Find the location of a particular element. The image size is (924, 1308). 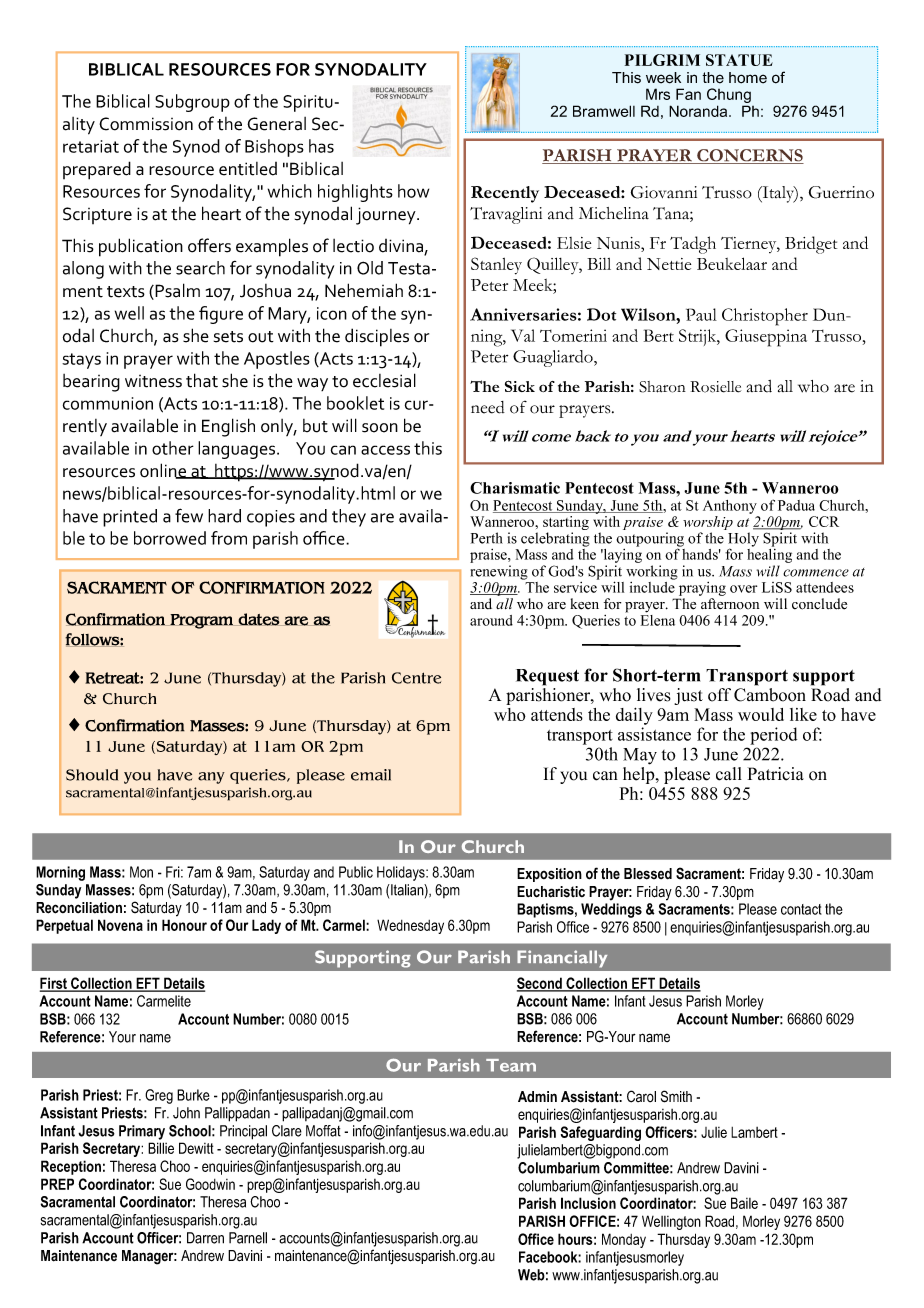

online is located at coordinates (164, 471).
